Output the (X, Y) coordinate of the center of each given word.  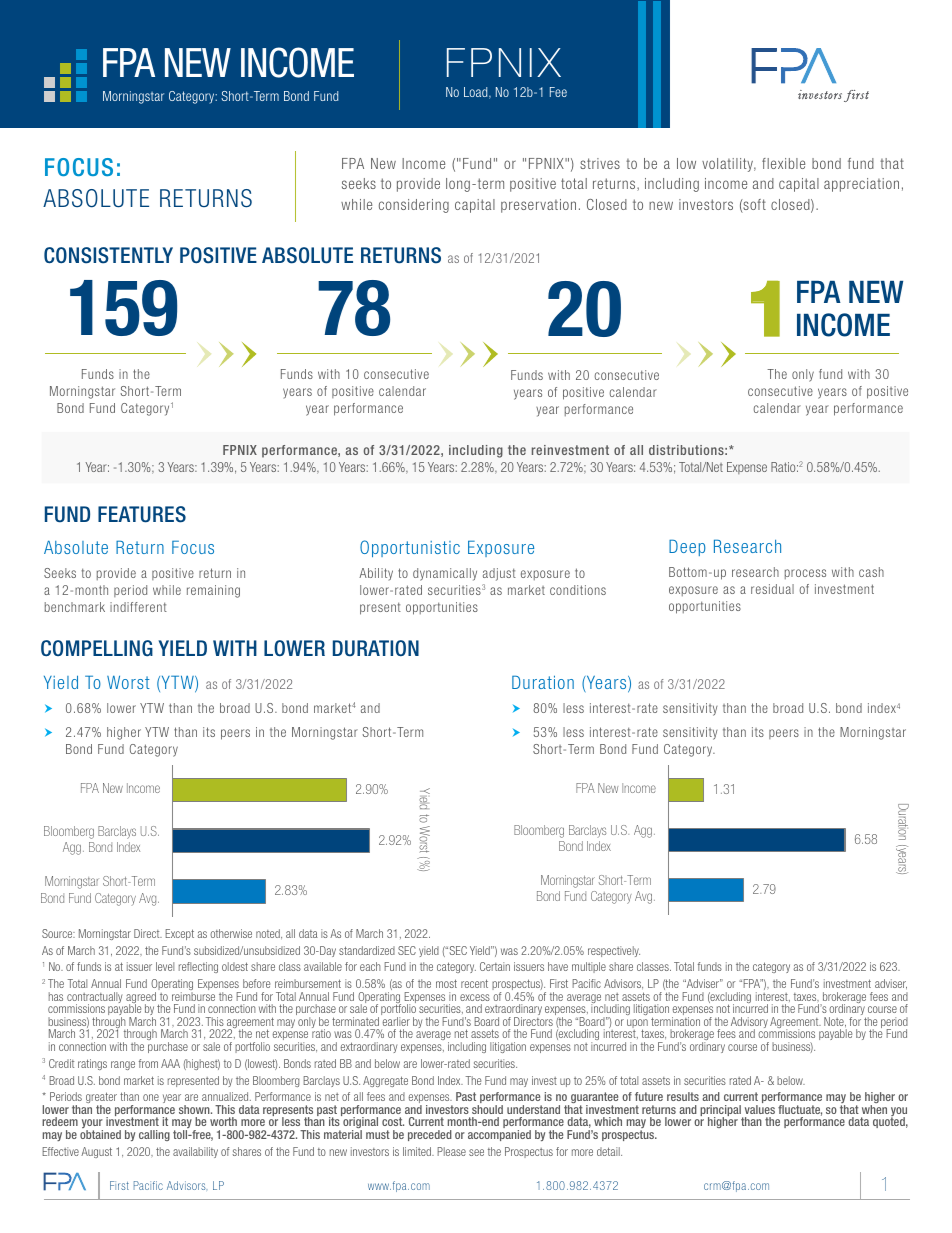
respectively (614, 951)
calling (154, 1135)
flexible (783, 163)
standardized (367, 950)
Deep (687, 547)
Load (477, 93)
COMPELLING (97, 648)
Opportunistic (410, 548)
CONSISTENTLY (108, 255)
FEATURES (142, 514)
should (487, 1109)
